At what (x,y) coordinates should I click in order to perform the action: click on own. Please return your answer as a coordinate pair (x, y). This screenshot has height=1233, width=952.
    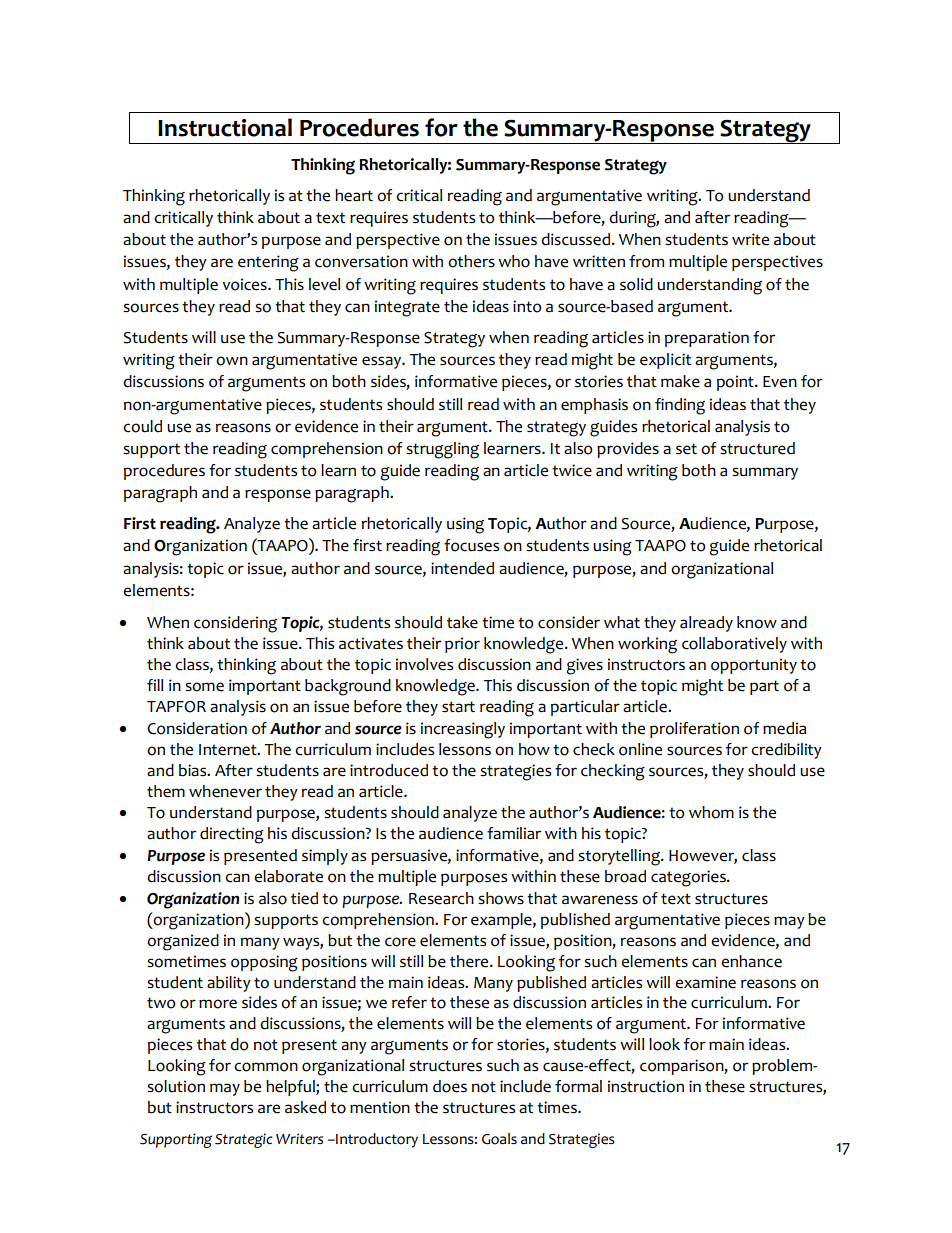
    Looking at the image, I should click on (232, 361).
